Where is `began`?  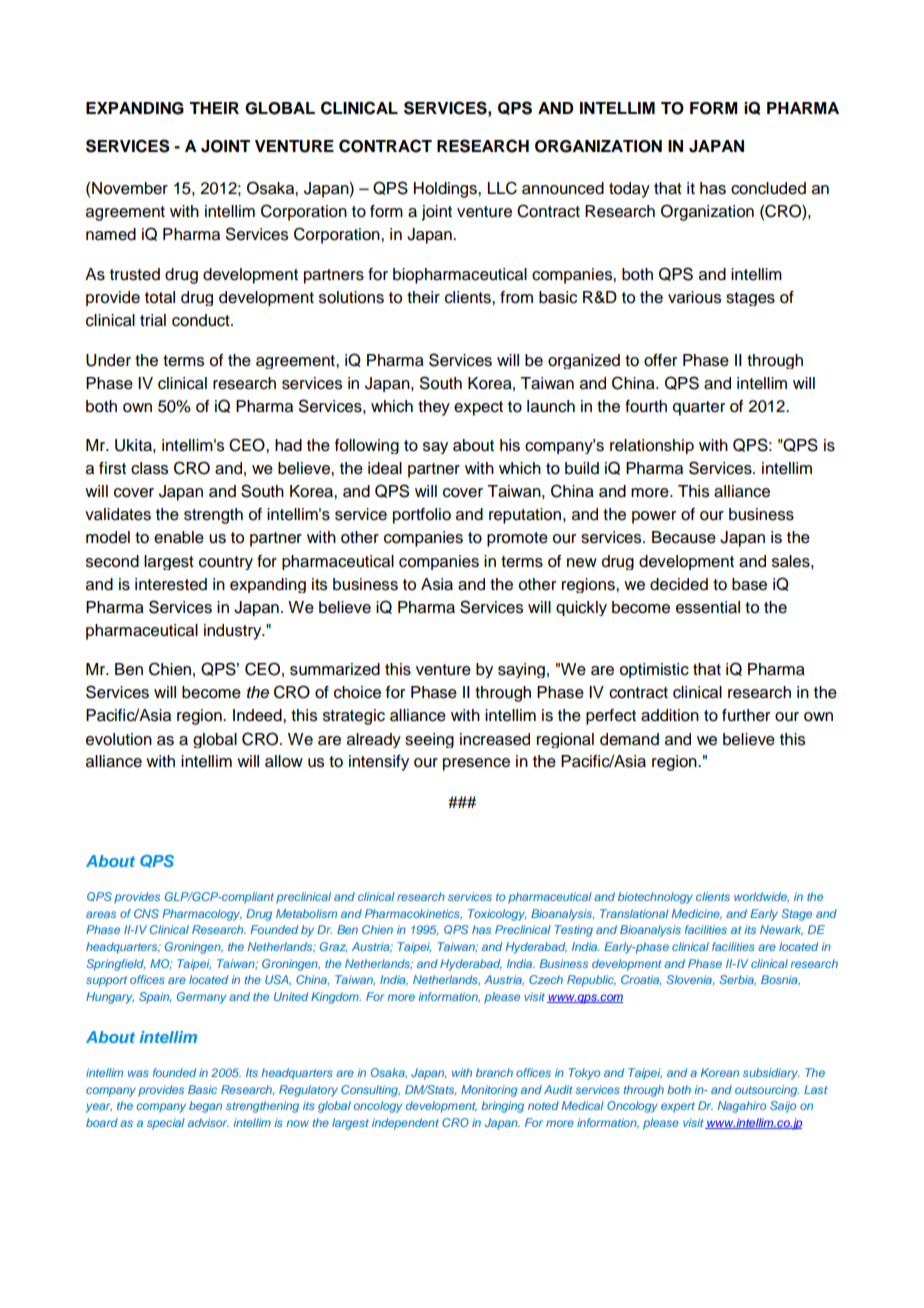
began is located at coordinates (205, 1107).
